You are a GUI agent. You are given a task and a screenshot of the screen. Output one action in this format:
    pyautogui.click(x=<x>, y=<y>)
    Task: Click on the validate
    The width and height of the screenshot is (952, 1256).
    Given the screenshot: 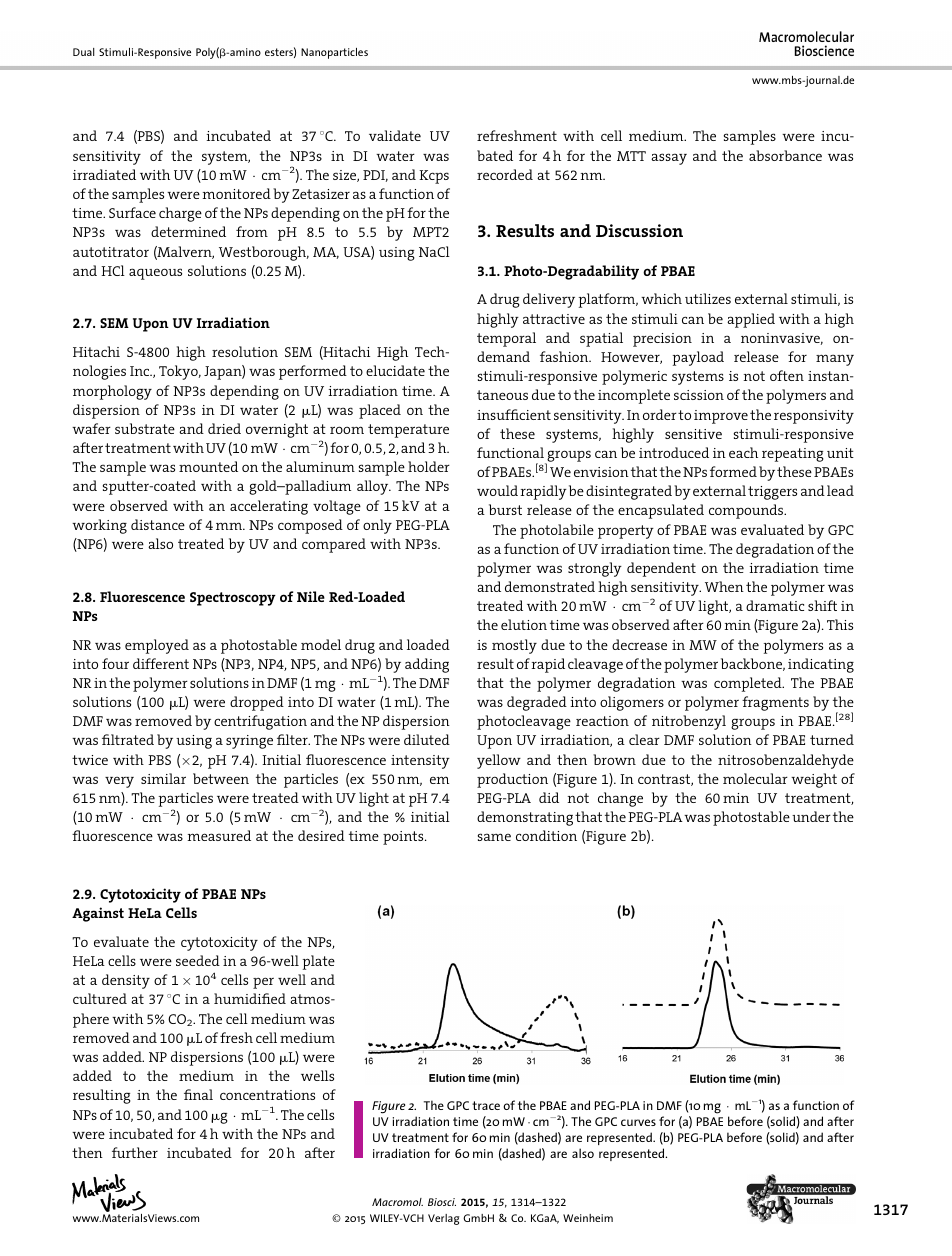 What is the action you would take?
    pyautogui.click(x=395, y=135)
